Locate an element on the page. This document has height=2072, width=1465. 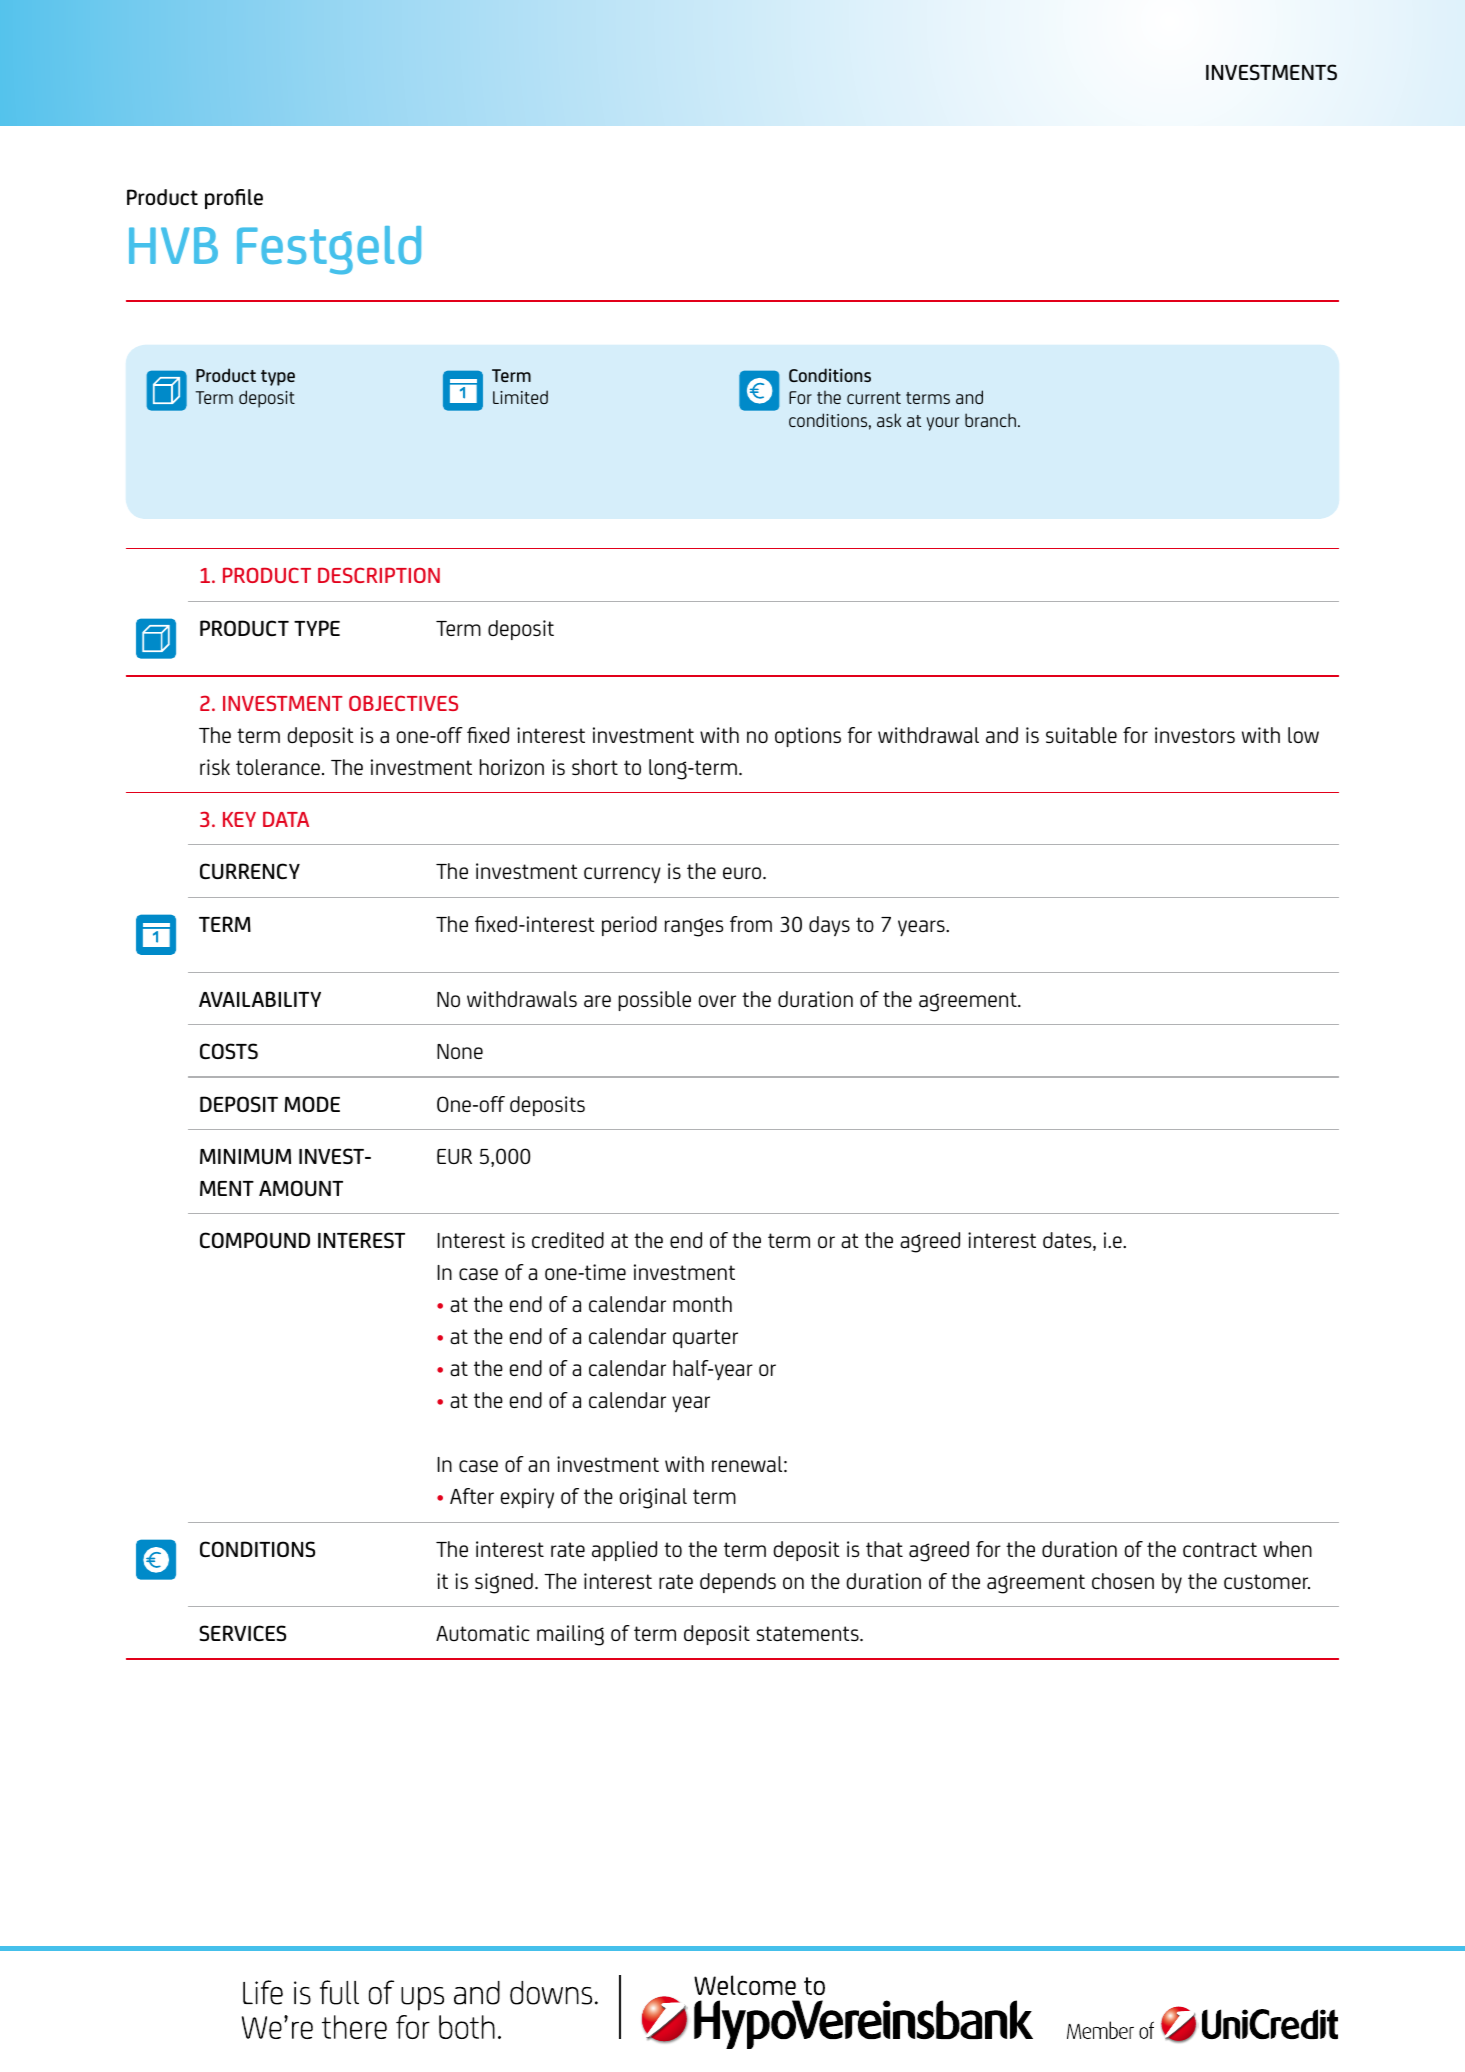
SERVICES is located at coordinates (242, 1633).
